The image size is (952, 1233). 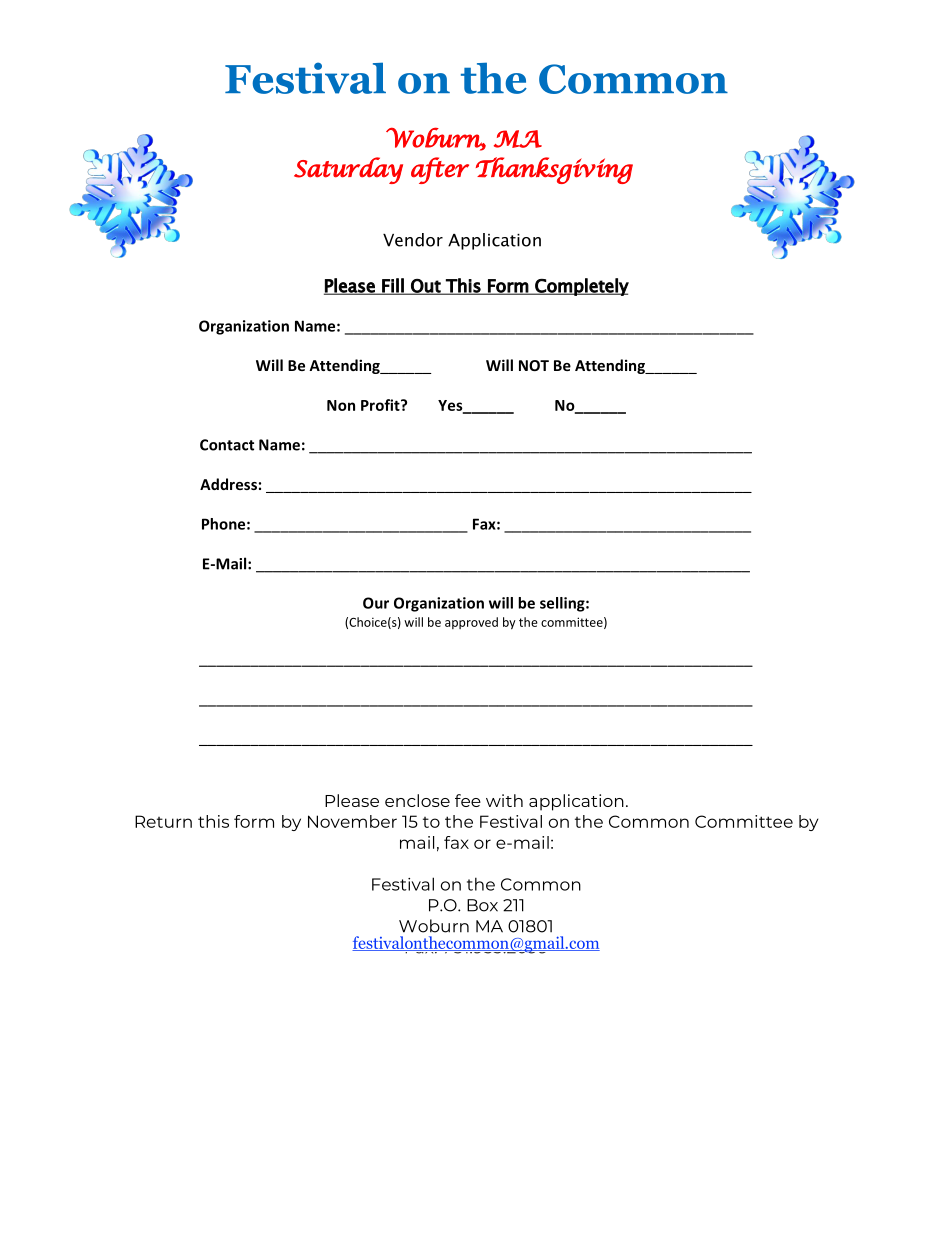 I want to click on enclose, so click(x=417, y=800).
